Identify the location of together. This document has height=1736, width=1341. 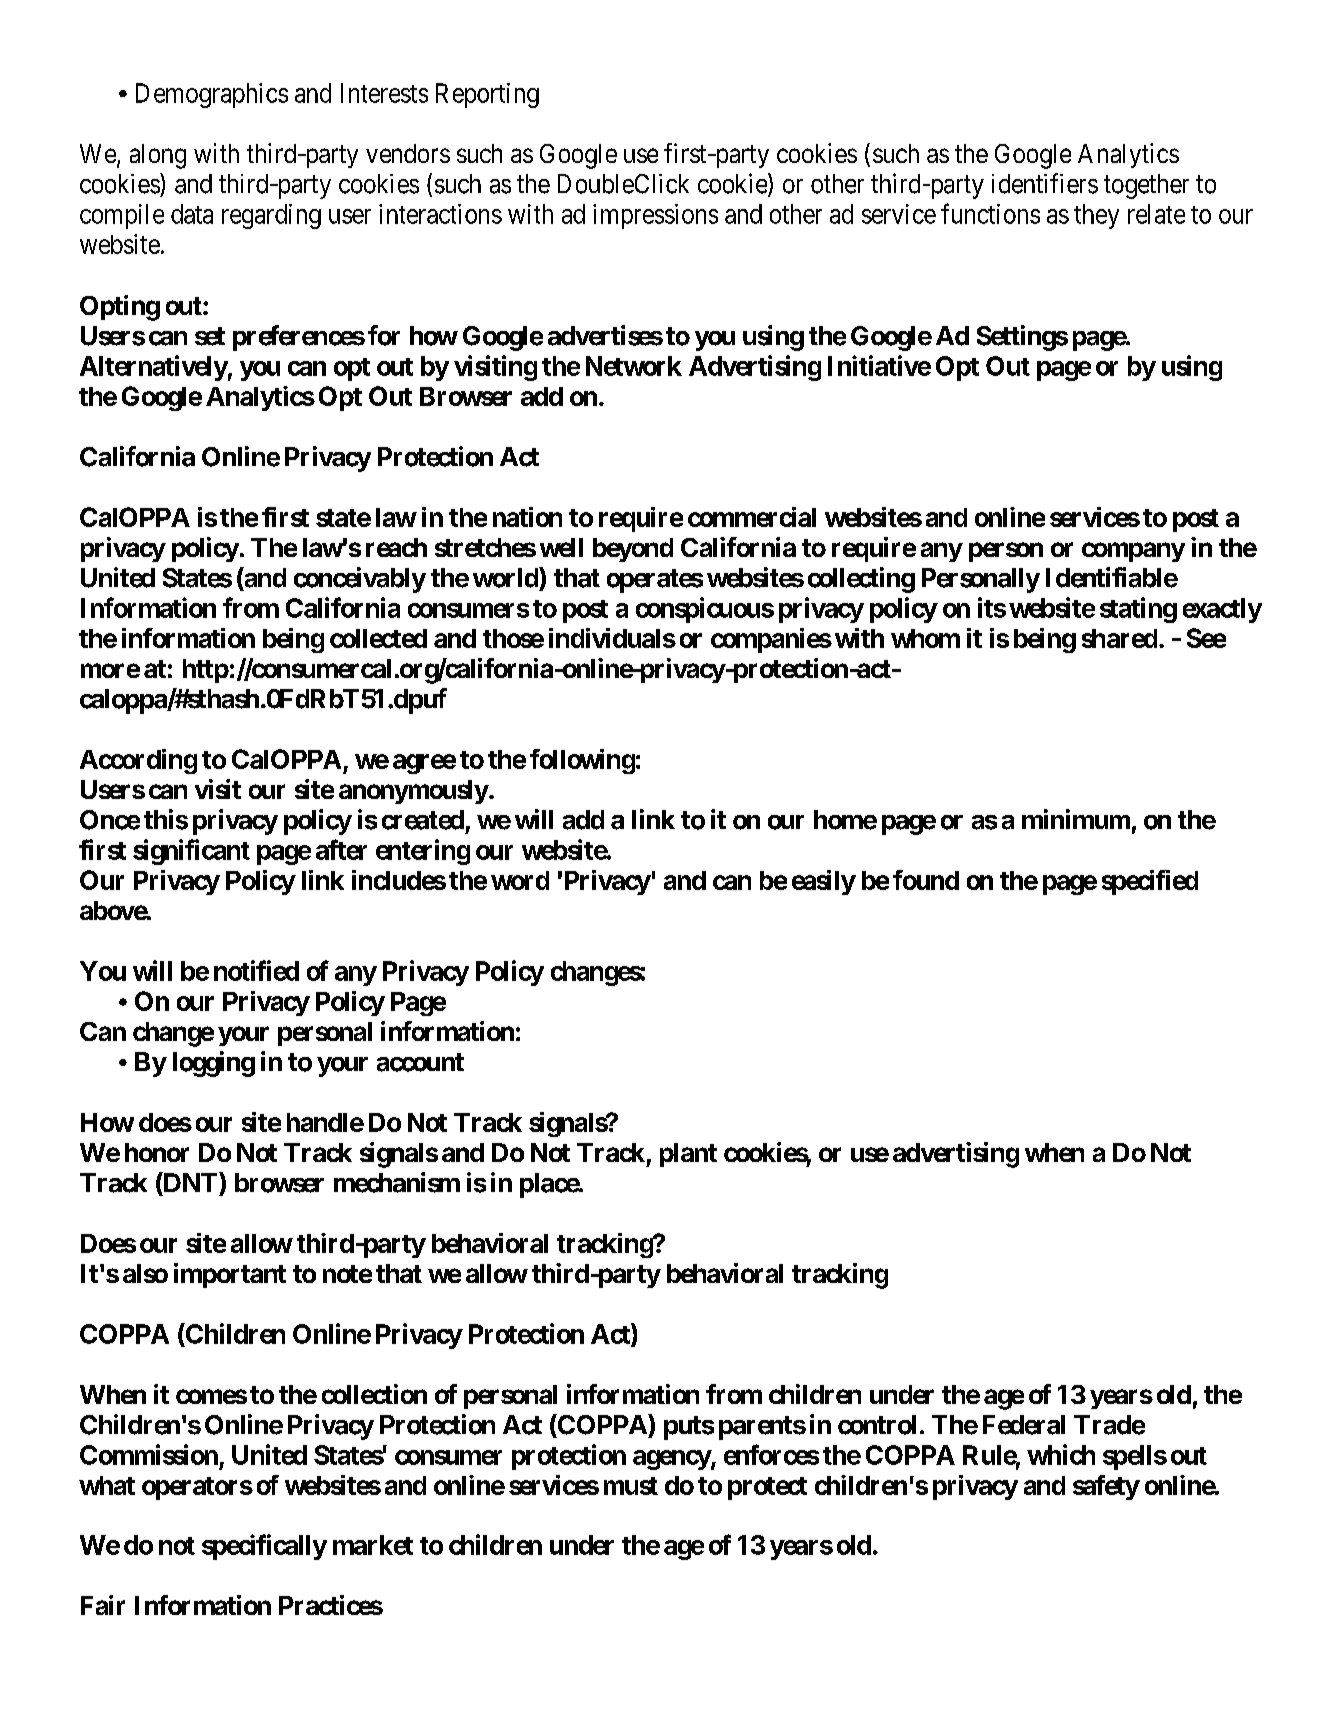
(1146, 186).
